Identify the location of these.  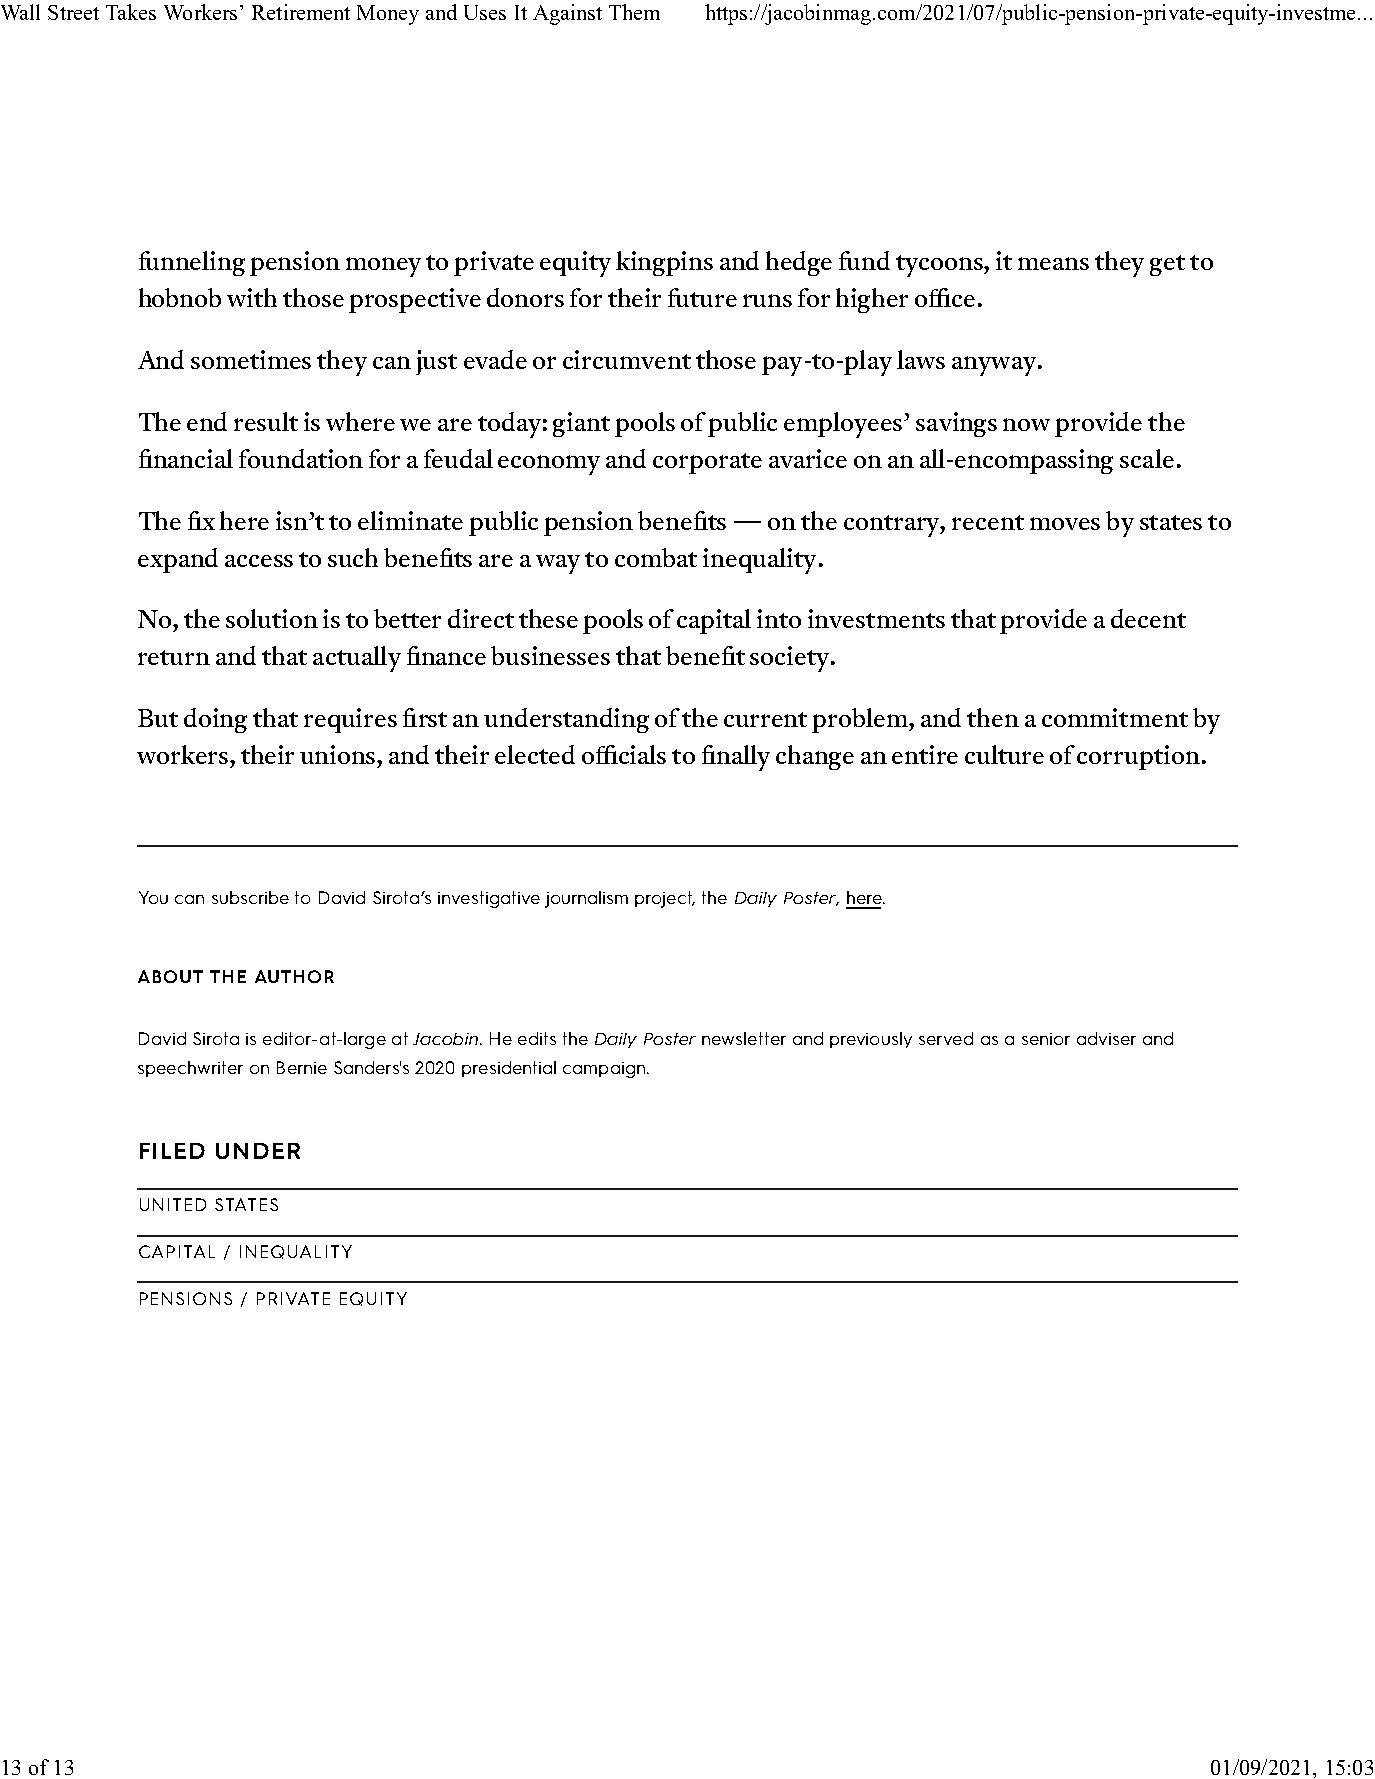
(548, 618).
